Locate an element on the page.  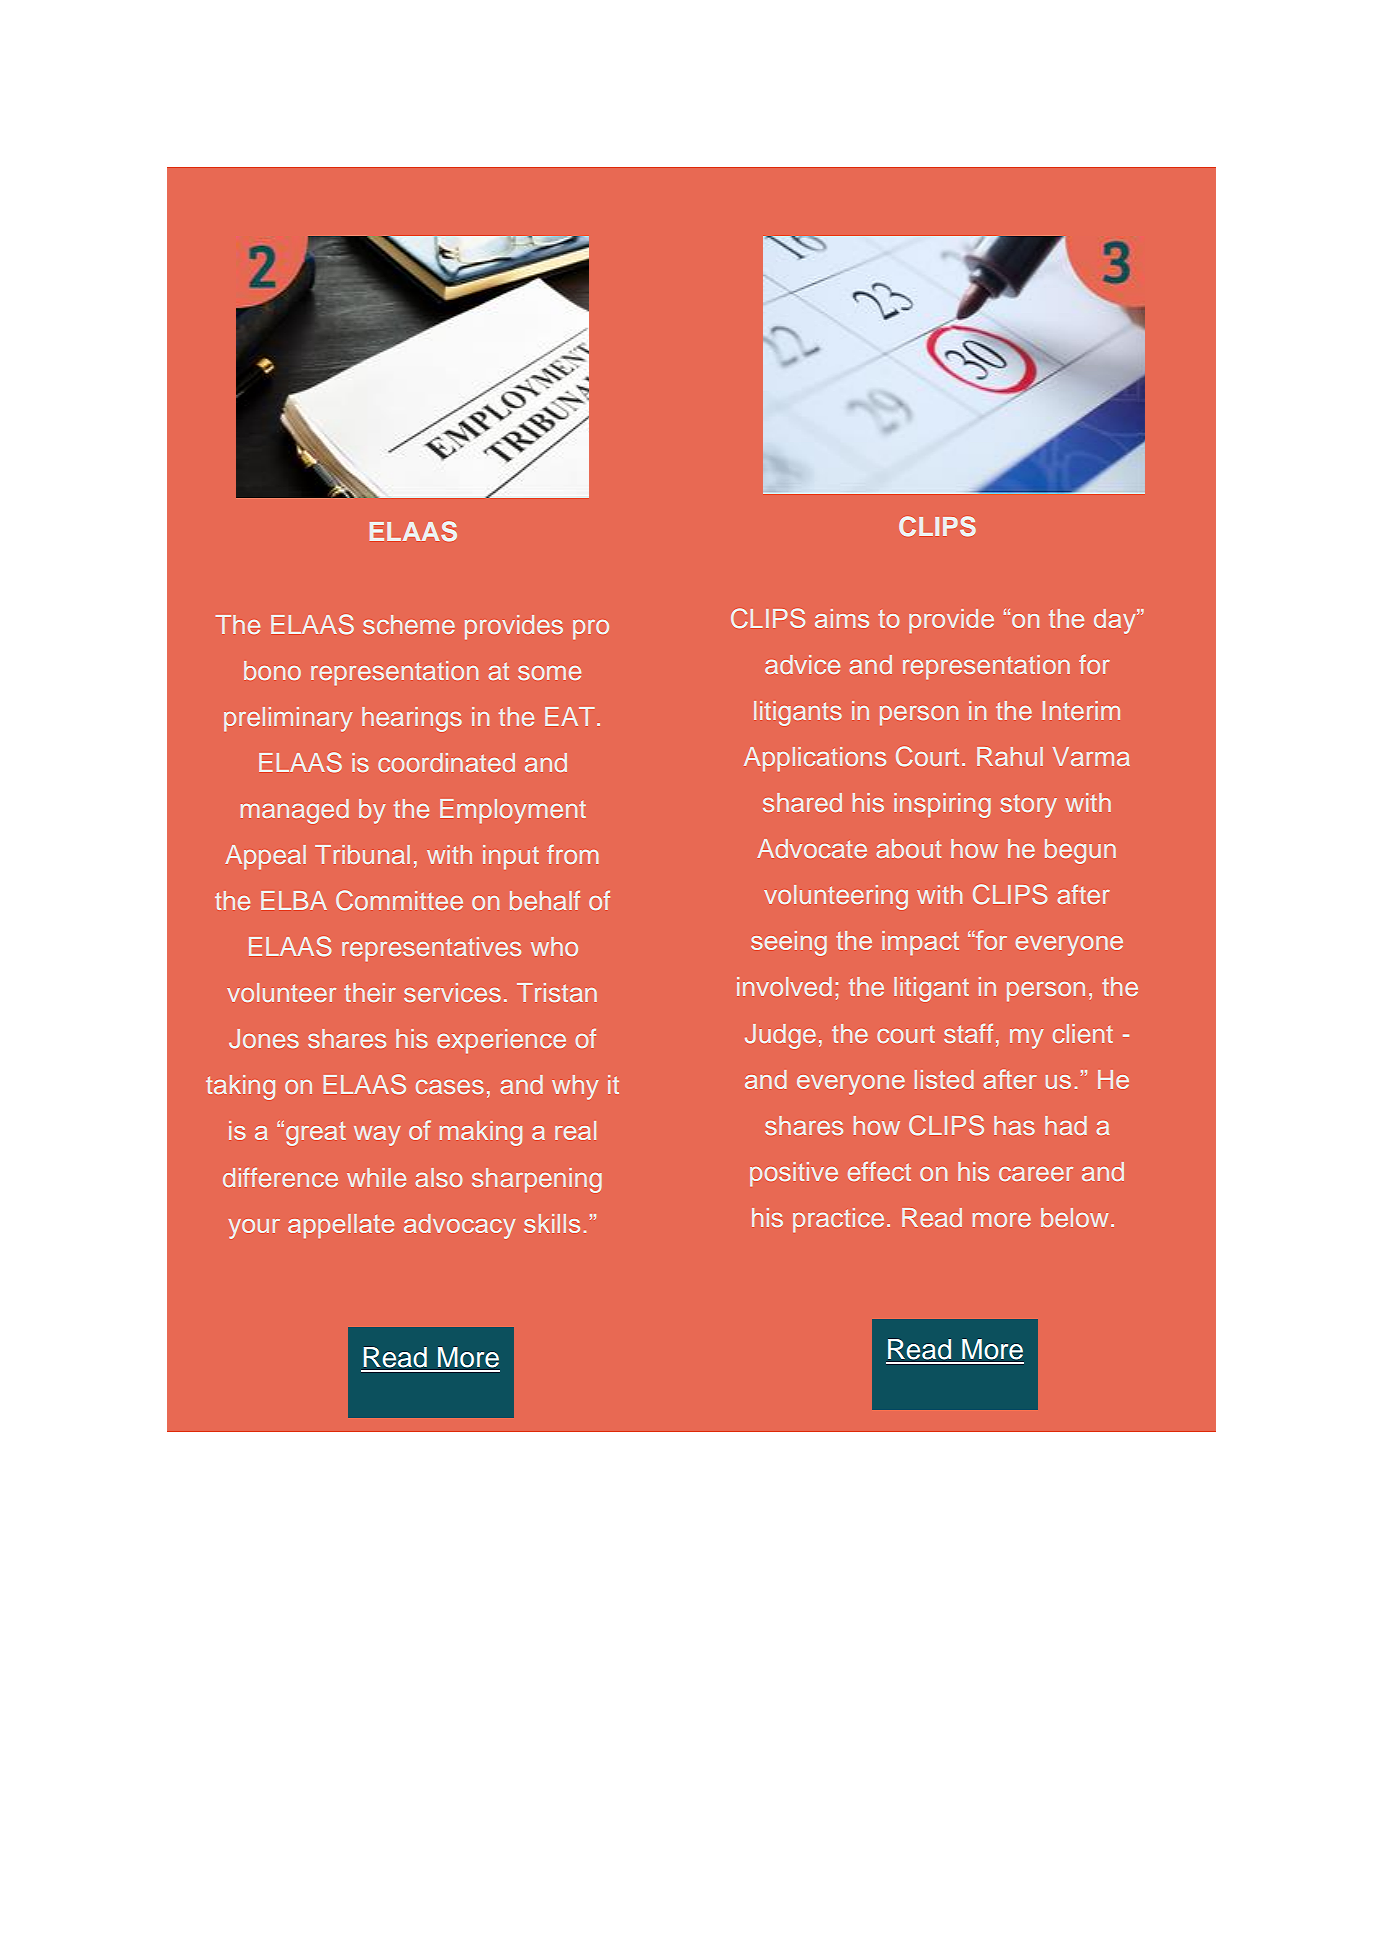
scheme is located at coordinates (409, 624).
